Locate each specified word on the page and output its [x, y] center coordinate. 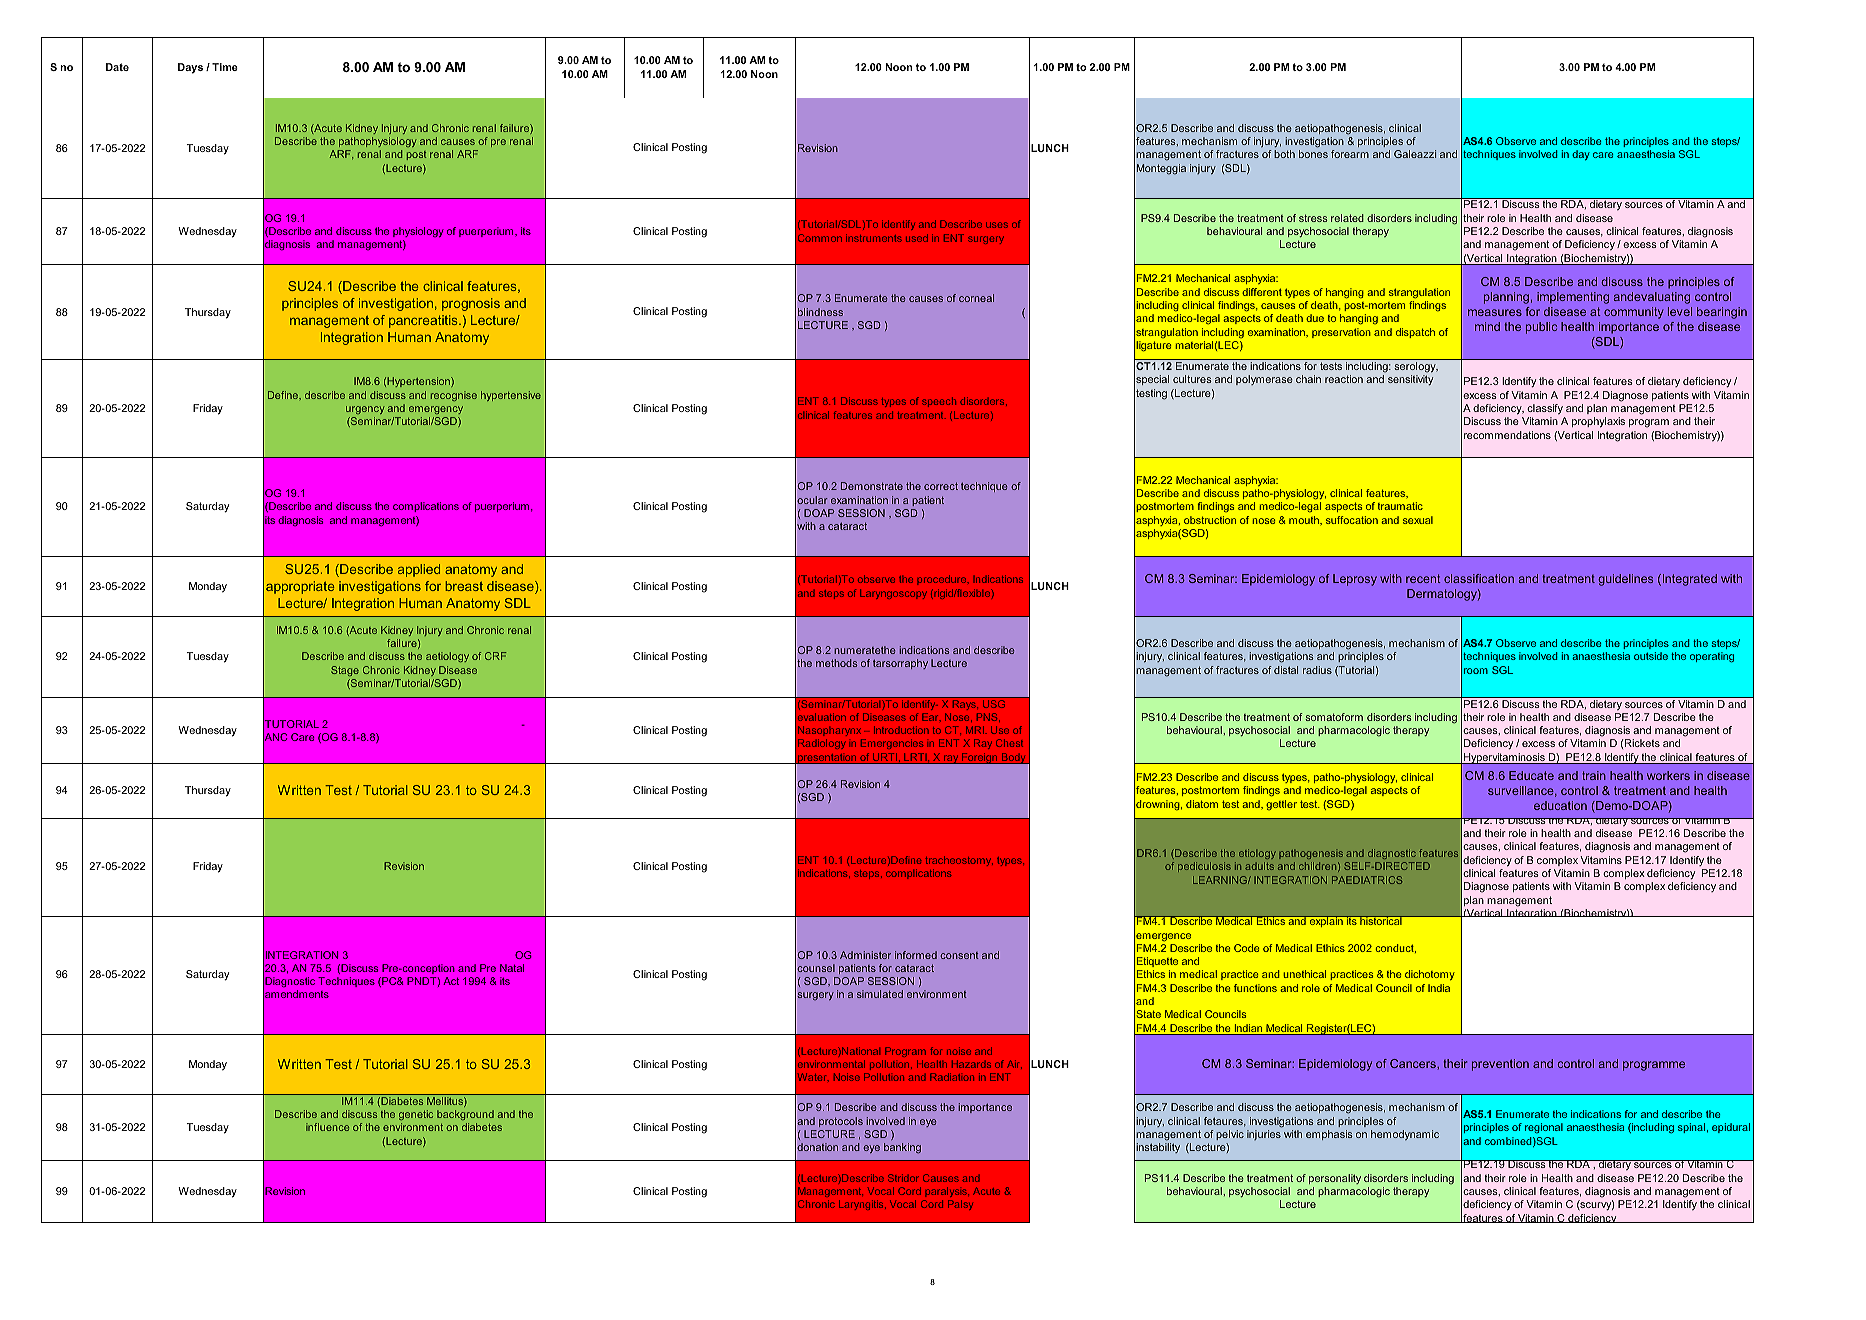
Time [225, 67]
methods [836, 663]
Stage [345, 671]
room [1476, 671]
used [917, 238]
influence [327, 1127]
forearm [1350, 154]
